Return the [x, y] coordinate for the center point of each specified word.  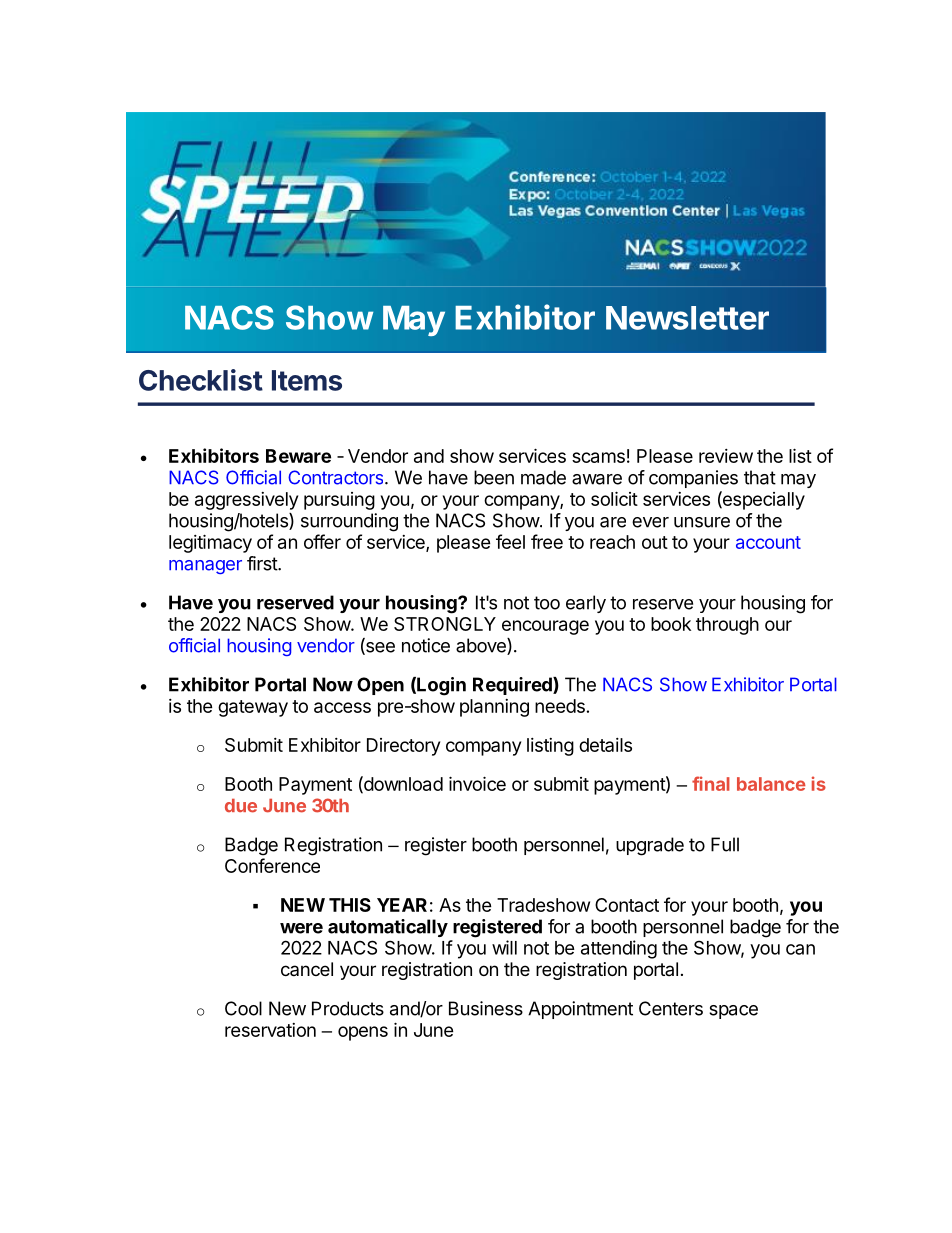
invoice [477, 783]
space [733, 1012]
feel [510, 541]
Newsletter [687, 318]
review [726, 456]
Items [307, 380]
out [655, 542]
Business [486, 1008]
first [263, 563]
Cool [243, 1008]
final [711, 783]
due [241, 806]
